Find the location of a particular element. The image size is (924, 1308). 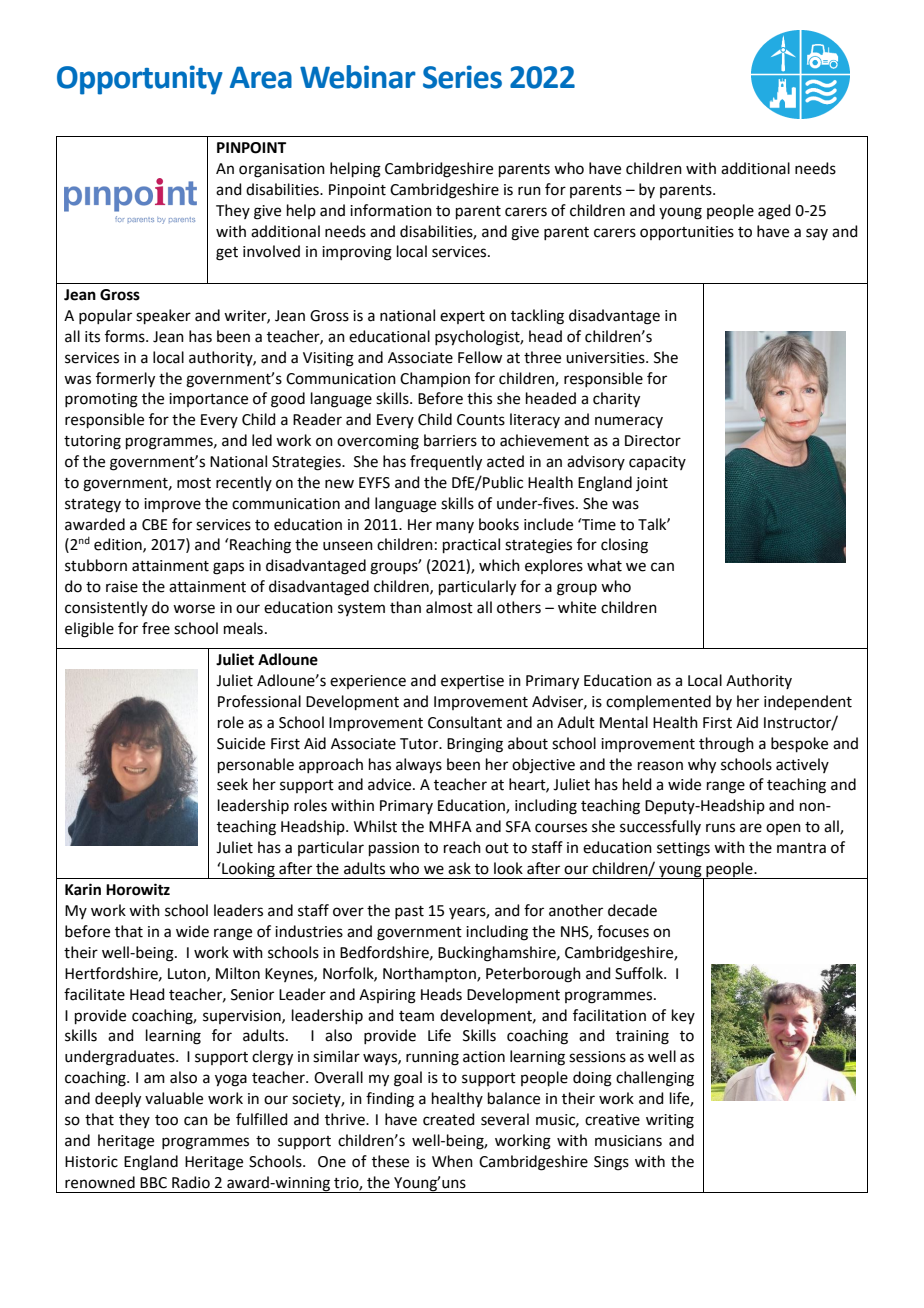

Opportunity is located at coordinates (140, 80).
